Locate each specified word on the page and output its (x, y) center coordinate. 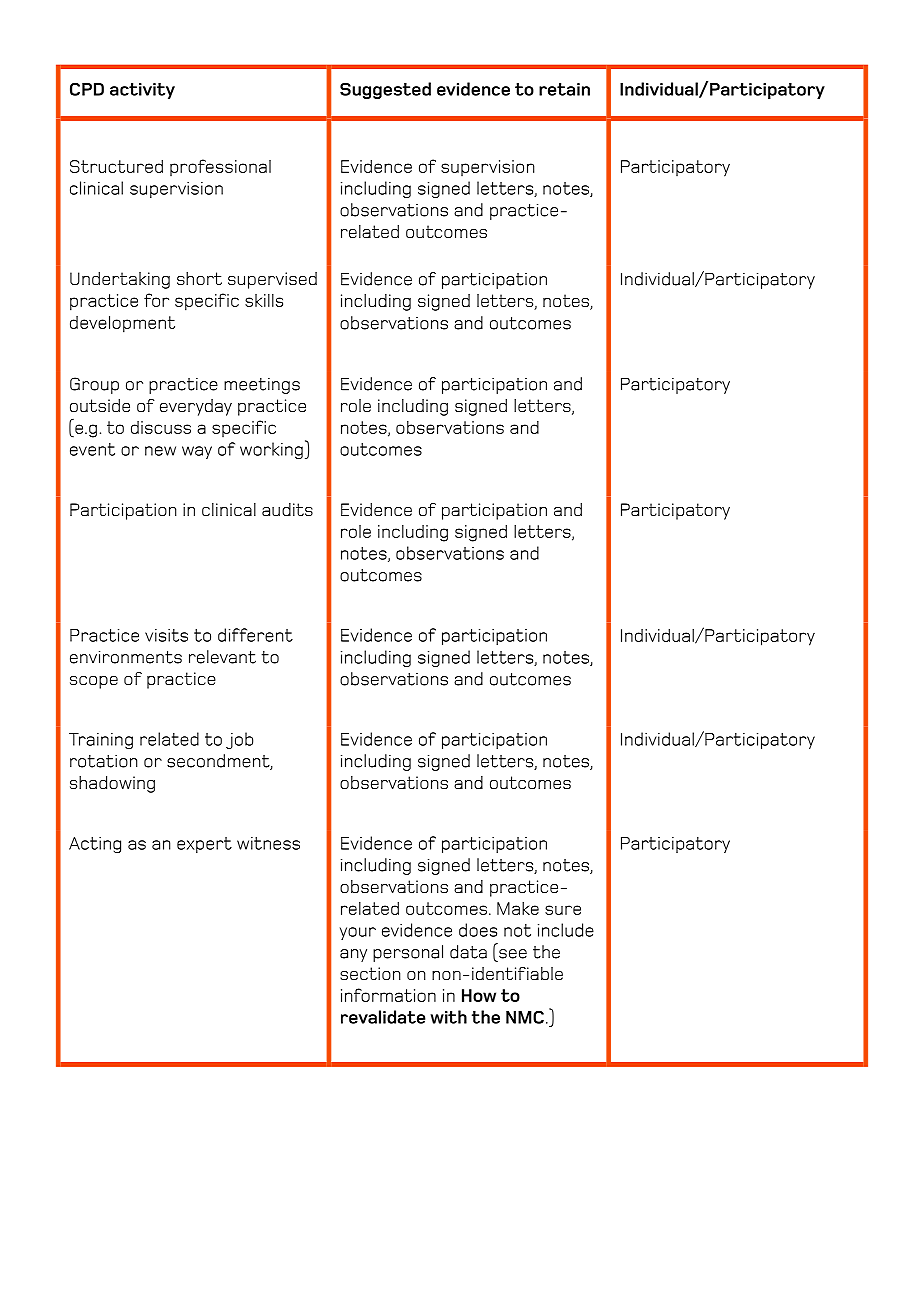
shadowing (112, 784)
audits (287, 509)
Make (518, 908)
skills (264, 300)
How (479, 995)
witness (268, 843)
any (353, 955)
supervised (272, 280)
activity (142, 91)
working (271, 450)
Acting (95, 845)
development (122, 324)
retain (564, 89)
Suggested (385, 90)
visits (166, 635)
